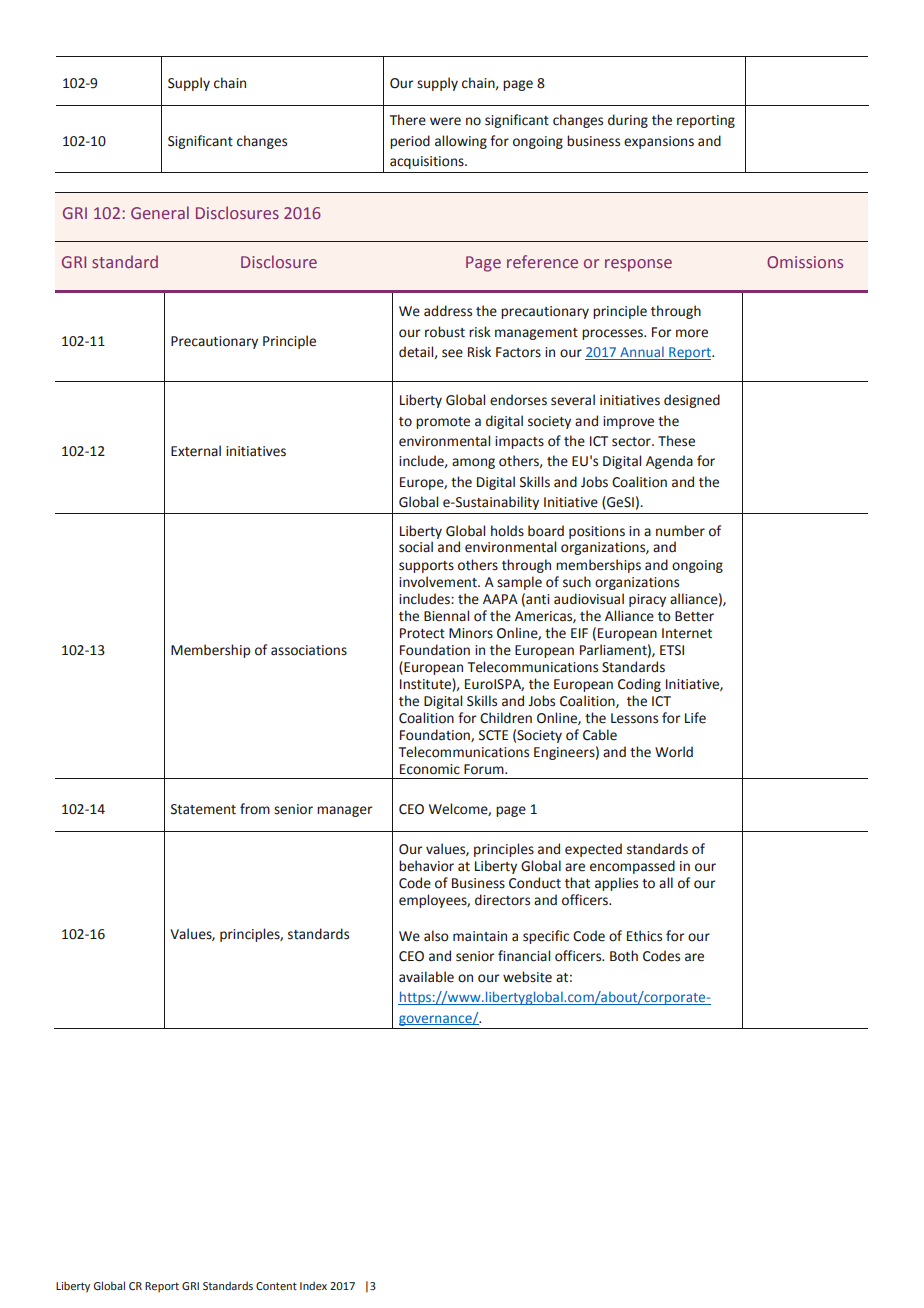  What do you see at coordinates (255, 809) in the screenshot?
I see `from` at bounding box center [255, 809].
